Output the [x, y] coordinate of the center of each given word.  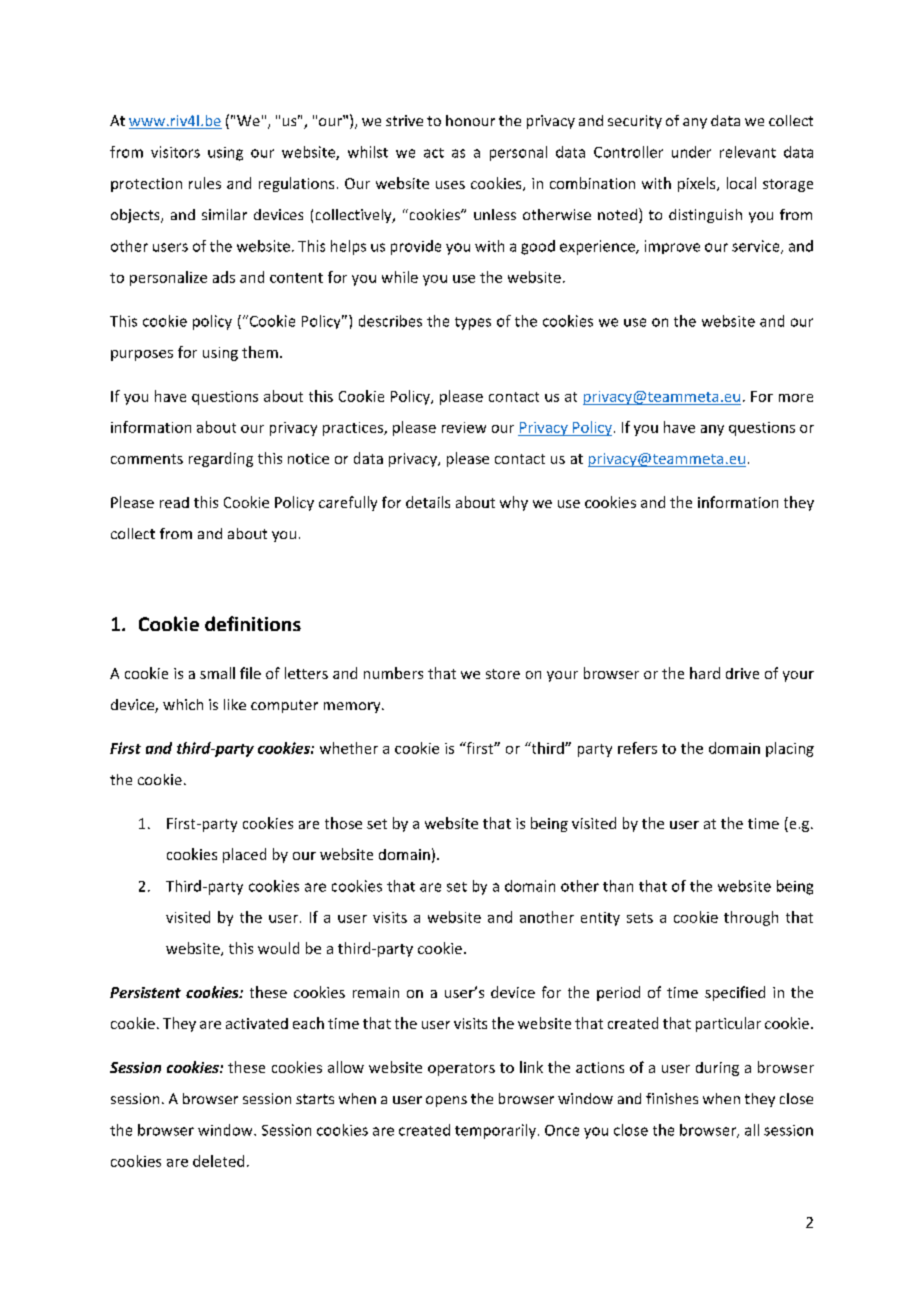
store [503, 674]
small [217, 673]
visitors [175, 152]
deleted [218, 1161]
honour [470, 120]
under [691, 152]
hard [705, 673]
